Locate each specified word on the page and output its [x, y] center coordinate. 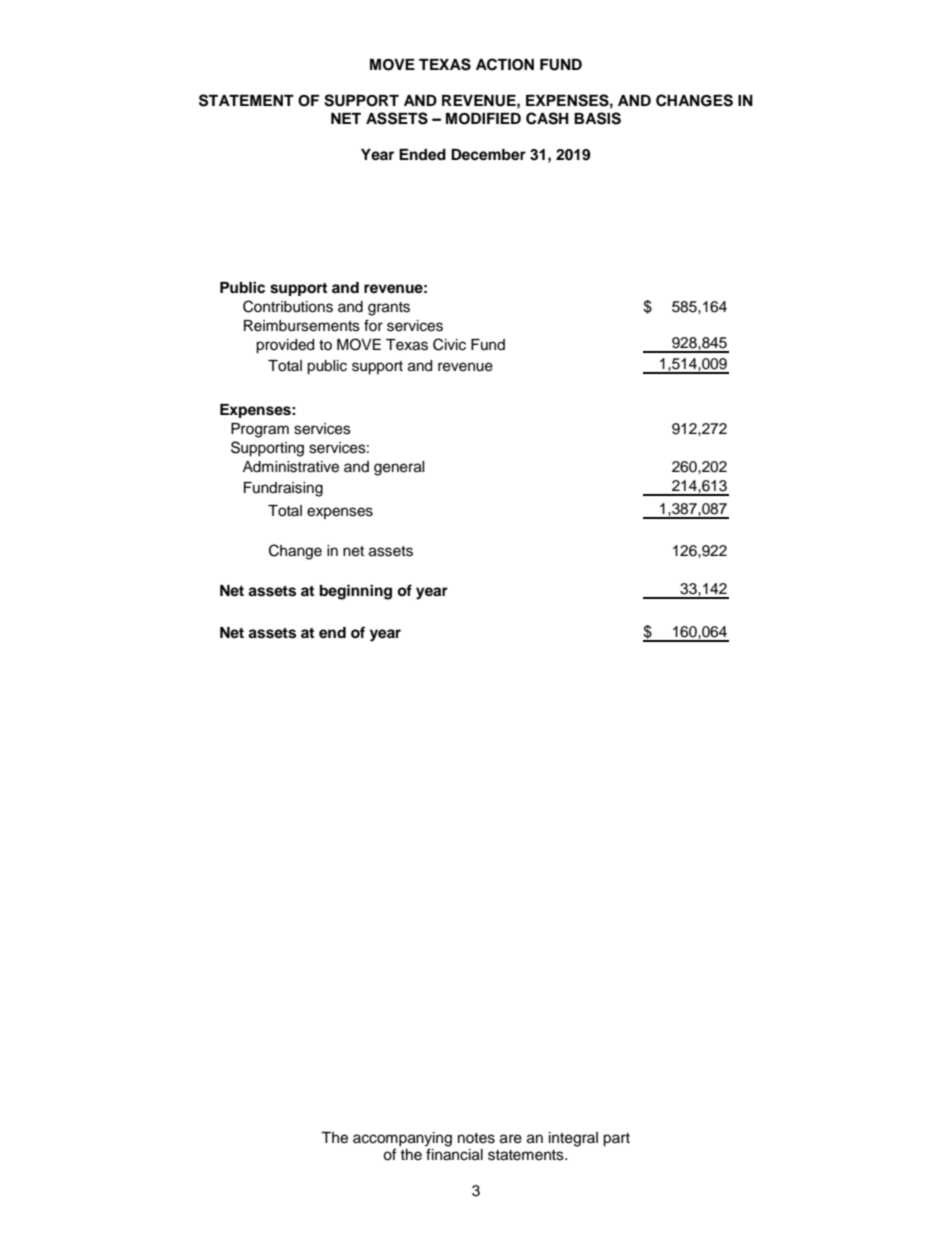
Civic [449, 344]
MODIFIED [483, 119]
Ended [422, 155]
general [399, 468]
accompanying [402, 1139]
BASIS [597, 118]
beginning [356, 592]
